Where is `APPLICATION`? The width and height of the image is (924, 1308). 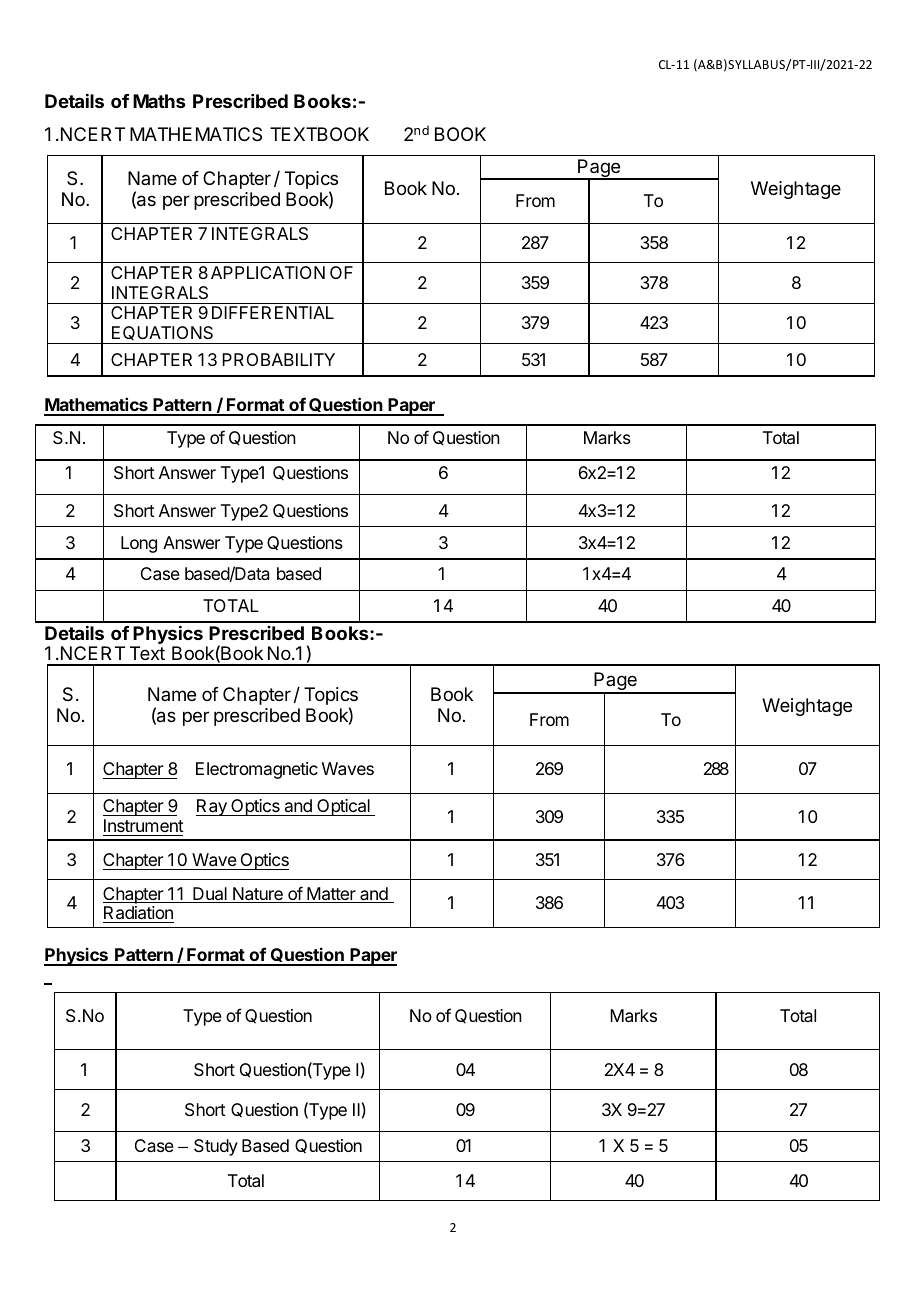
APPLICATION is located at coordinates (268, 272).
